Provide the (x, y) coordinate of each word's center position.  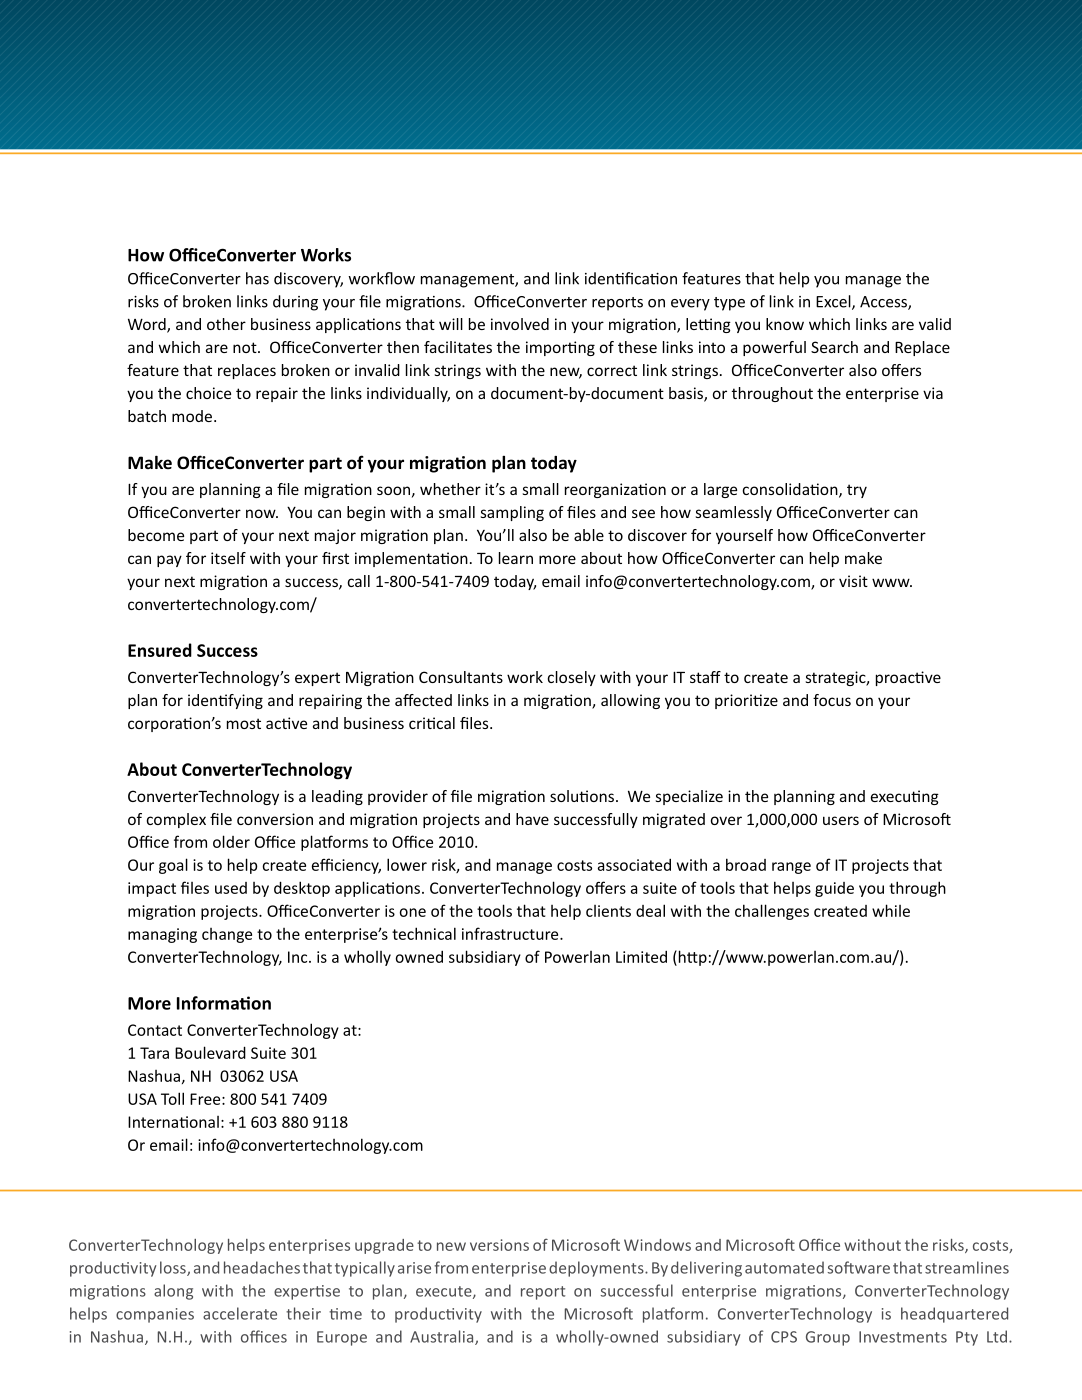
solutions (582, 796)
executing (905, 797)
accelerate (240, 1313)
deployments (597, 1269)
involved (520, 324)
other (226, 324)
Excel (834, 302)
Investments (903, 1337)
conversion (275, 819)
